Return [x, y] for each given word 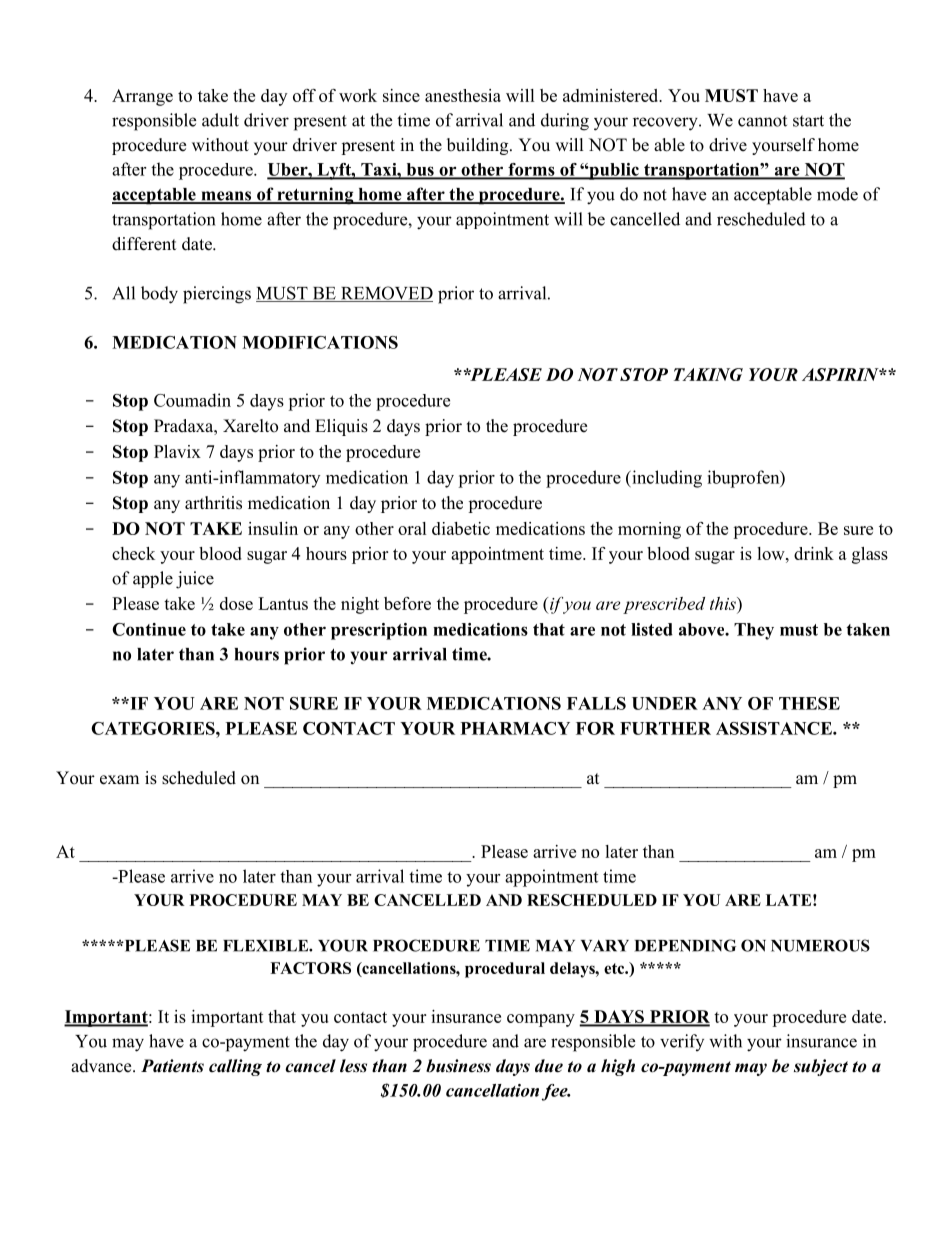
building [479, 146]
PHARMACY [515, 728]
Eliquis [341, 427]
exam [119, 780]
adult [220, 120]
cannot [762, 121]
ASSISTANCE [775, 728]
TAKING [708, 374]
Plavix [177, 451]
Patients [172, 1066]
